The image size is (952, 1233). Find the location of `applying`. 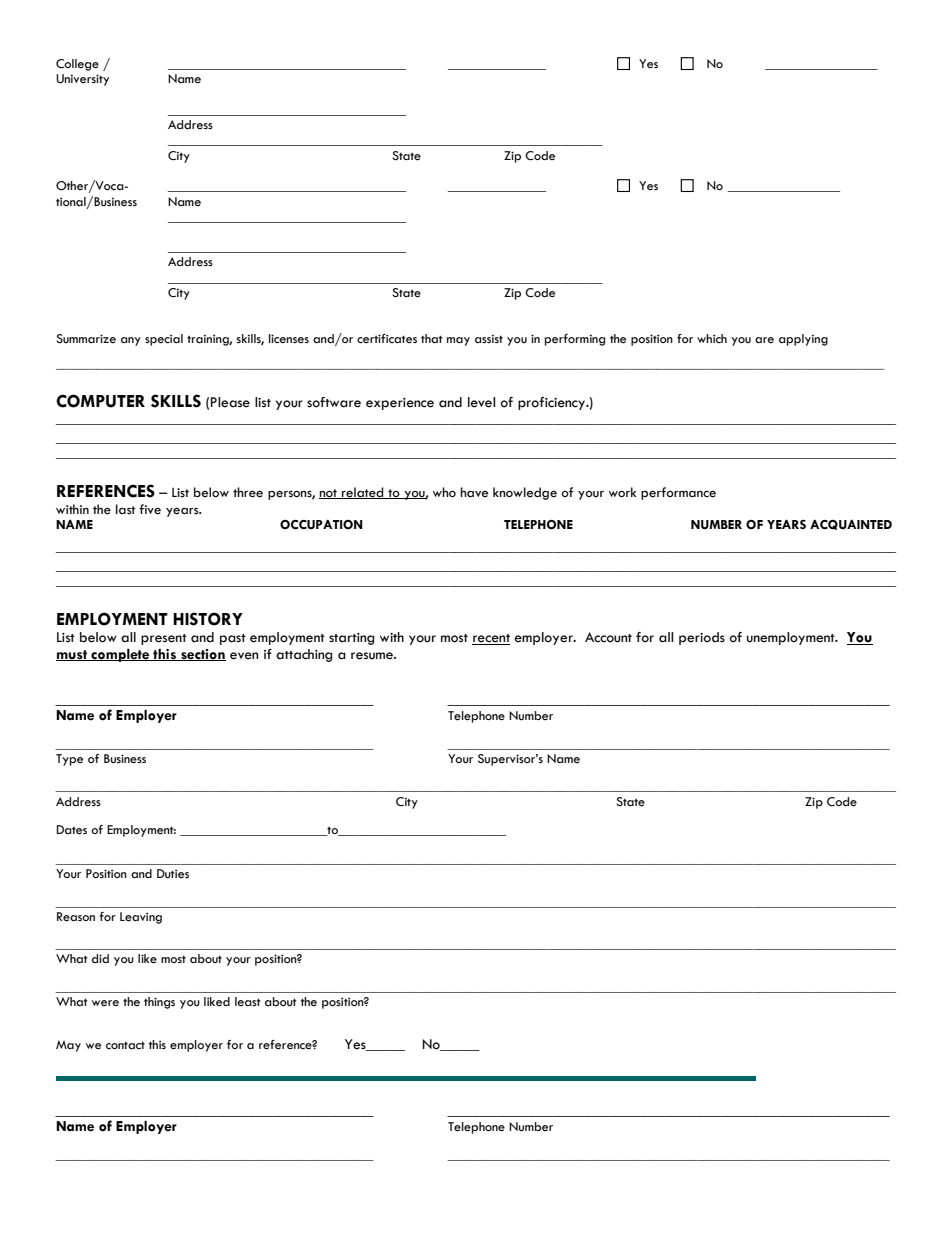

applying is located at coordinates (803, 340).
